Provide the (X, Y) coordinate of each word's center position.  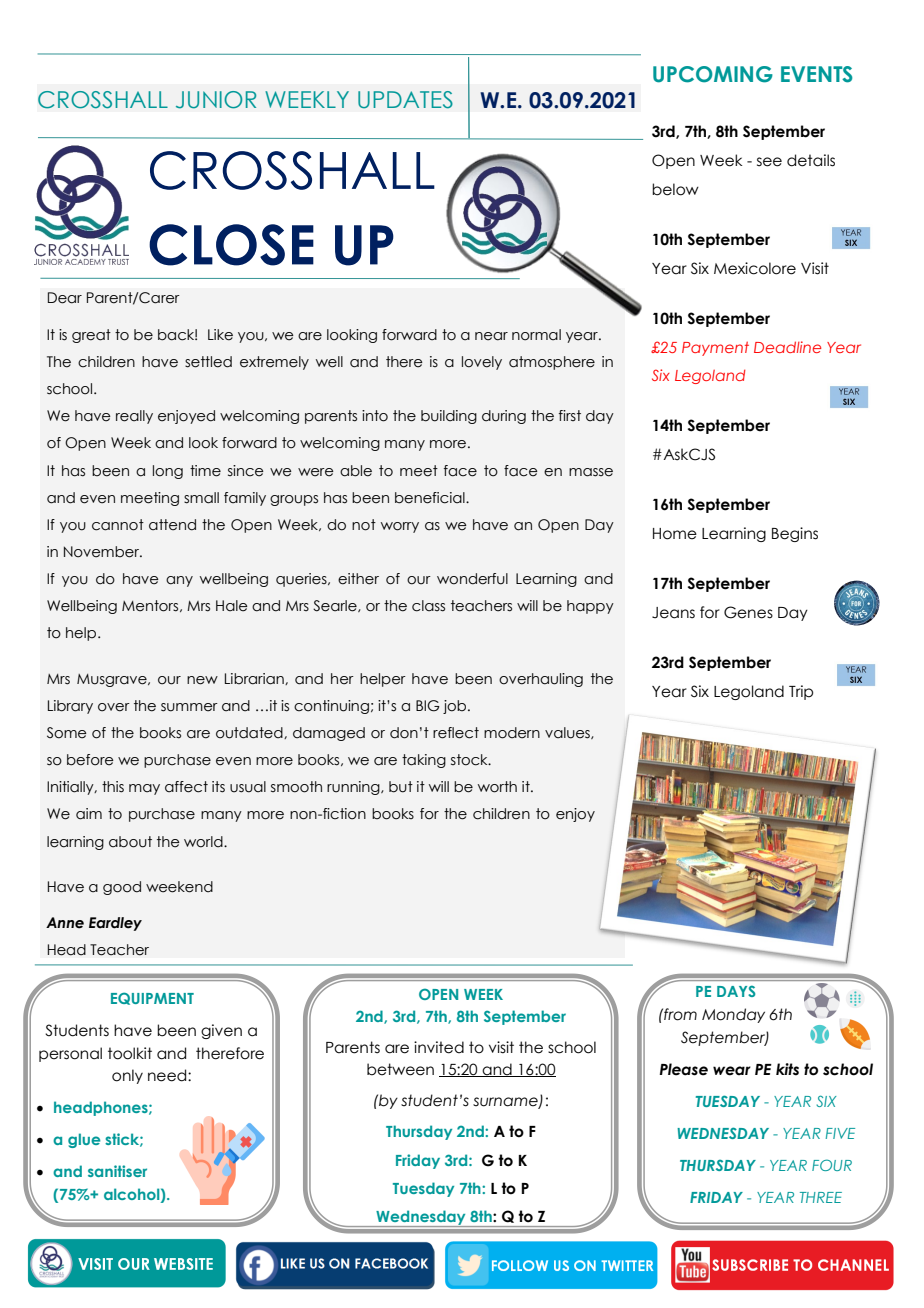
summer (189, 707)
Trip (801, 692)
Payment (715, 349)
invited (439, 1047)
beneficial (431, 498)
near (491, 336)
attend (172, 525)
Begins (795, 534)
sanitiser (117, 1171)
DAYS (736, 991)
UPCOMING (713, 74)
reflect (456, 733)
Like (220, 335)
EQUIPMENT (152, 998)
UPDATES (405, 100)
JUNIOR (216, 100)
